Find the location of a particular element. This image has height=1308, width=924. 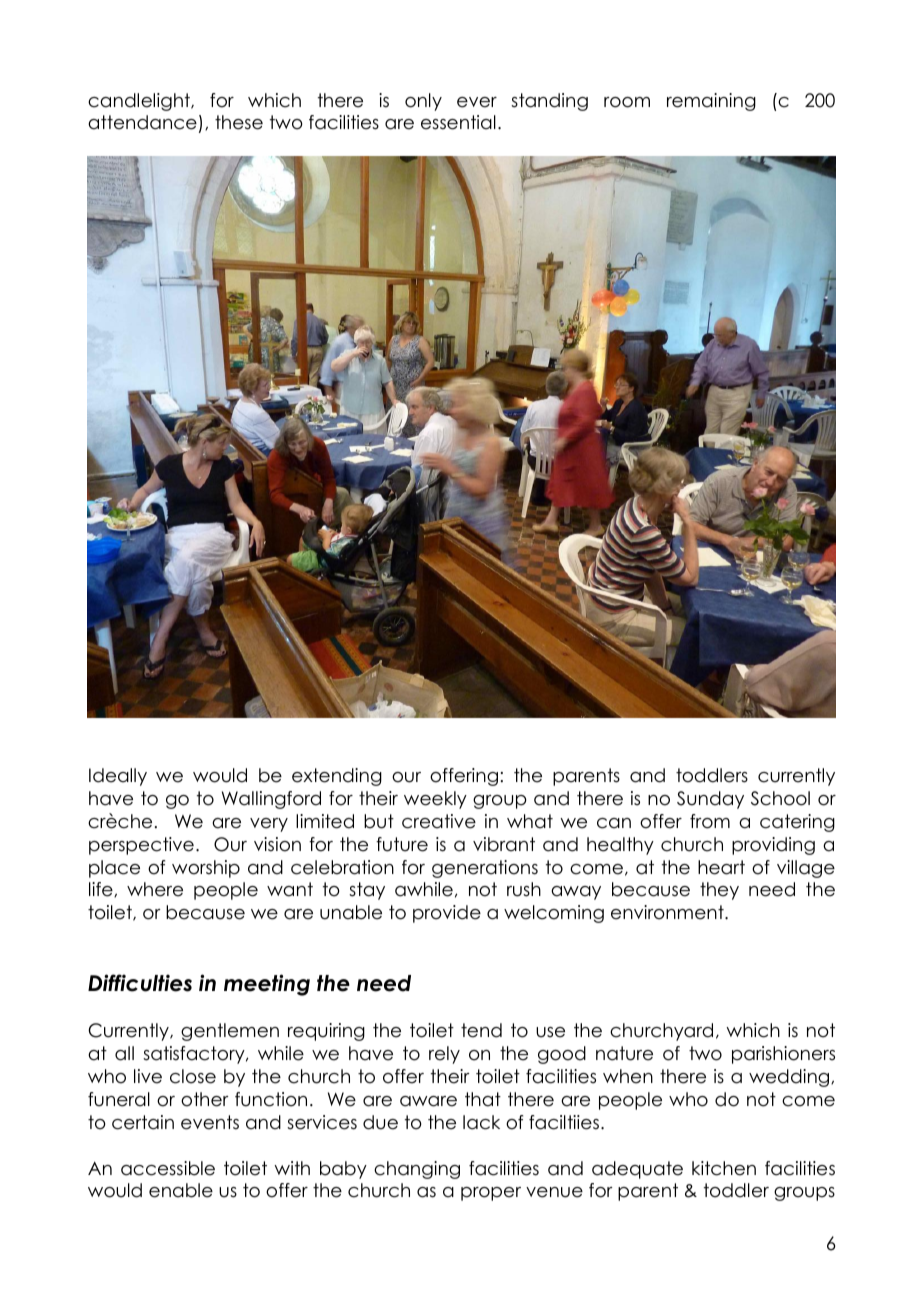

essential is located at coordinates (458, 122).
